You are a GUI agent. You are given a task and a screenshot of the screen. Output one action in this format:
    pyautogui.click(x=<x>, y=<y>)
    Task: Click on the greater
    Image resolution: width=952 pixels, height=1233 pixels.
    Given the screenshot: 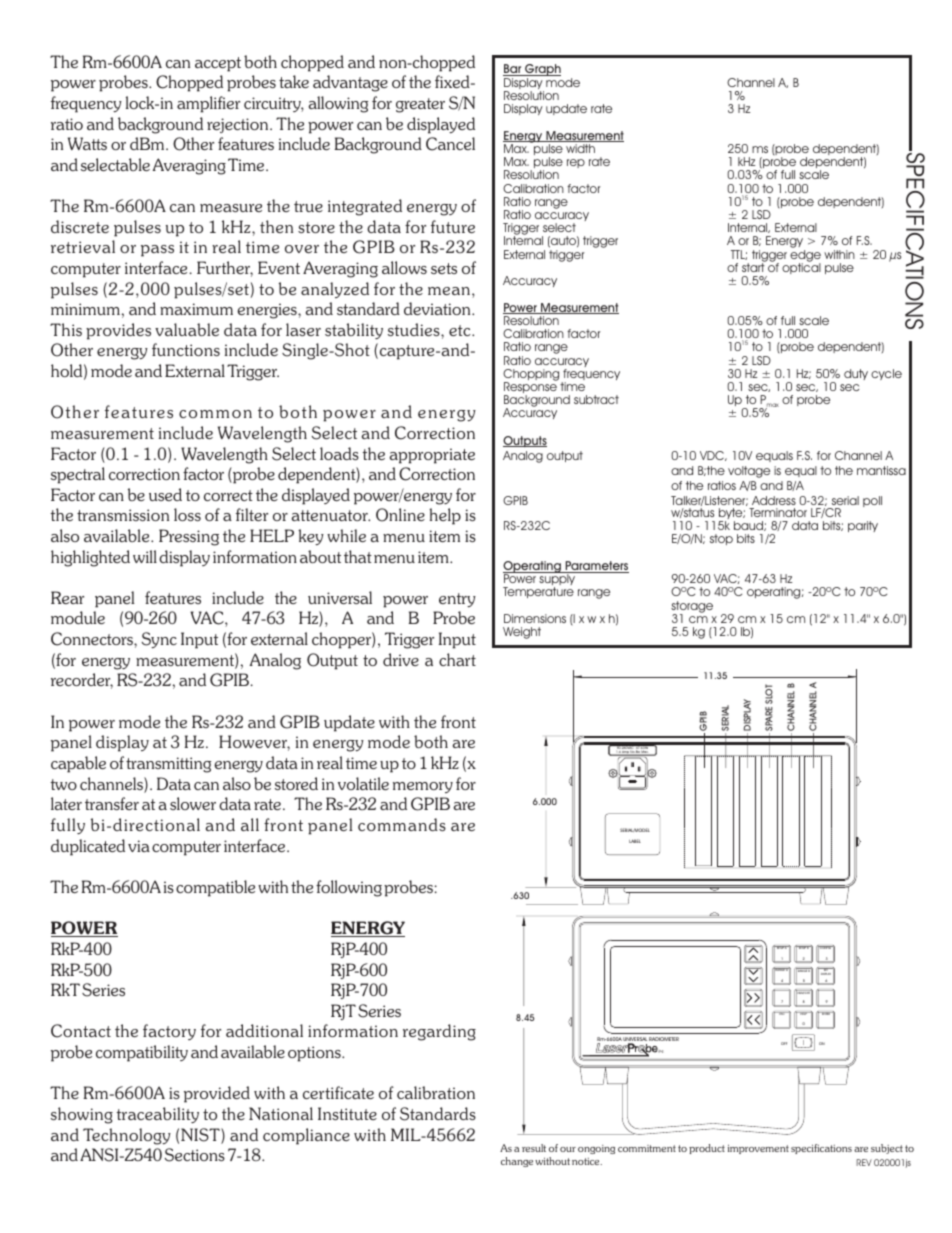 What is the action you would take?
    pyautogui.click(x=420, y=105)
